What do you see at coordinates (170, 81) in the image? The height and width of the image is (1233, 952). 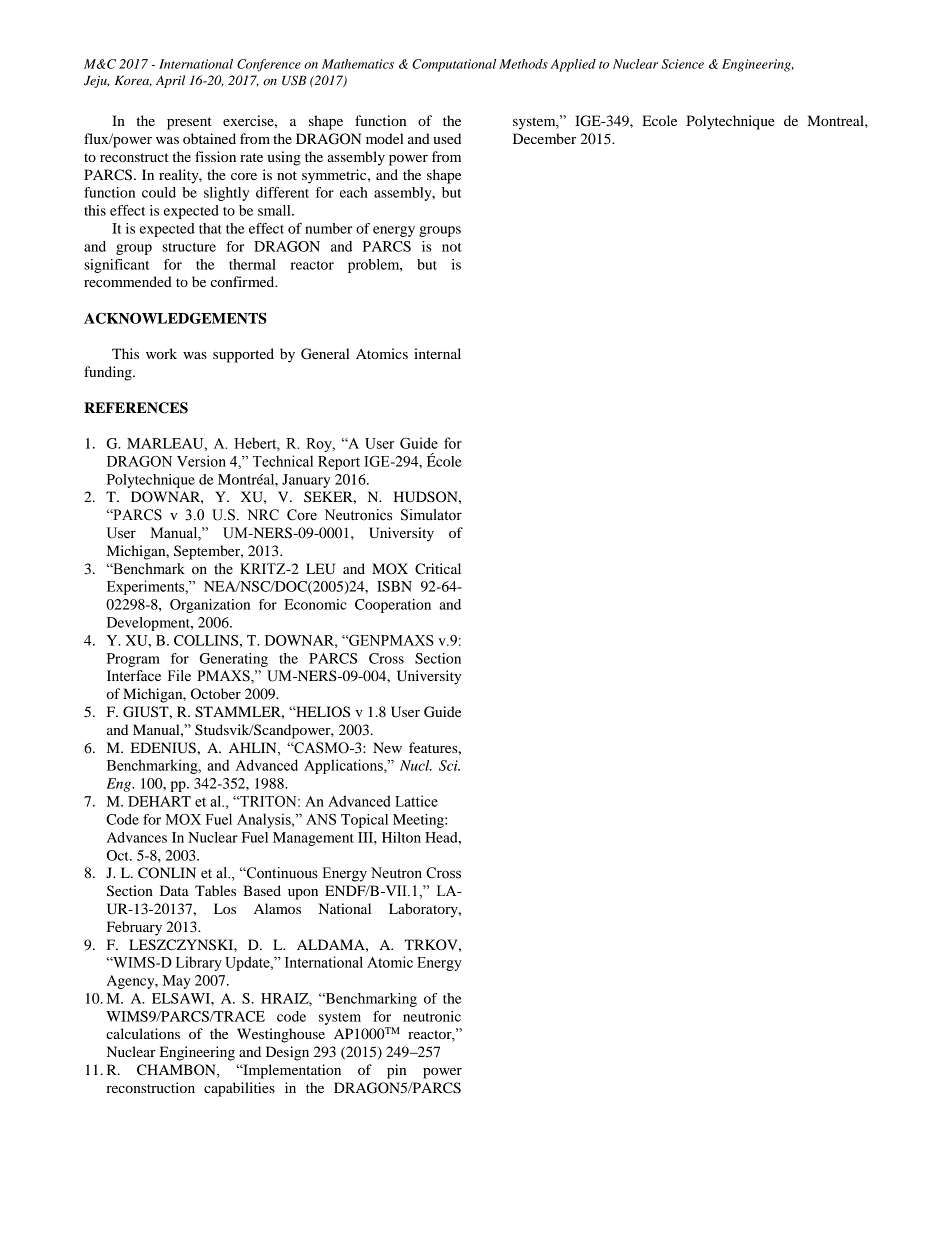 I see `April` at bounding box center [170, 81].
